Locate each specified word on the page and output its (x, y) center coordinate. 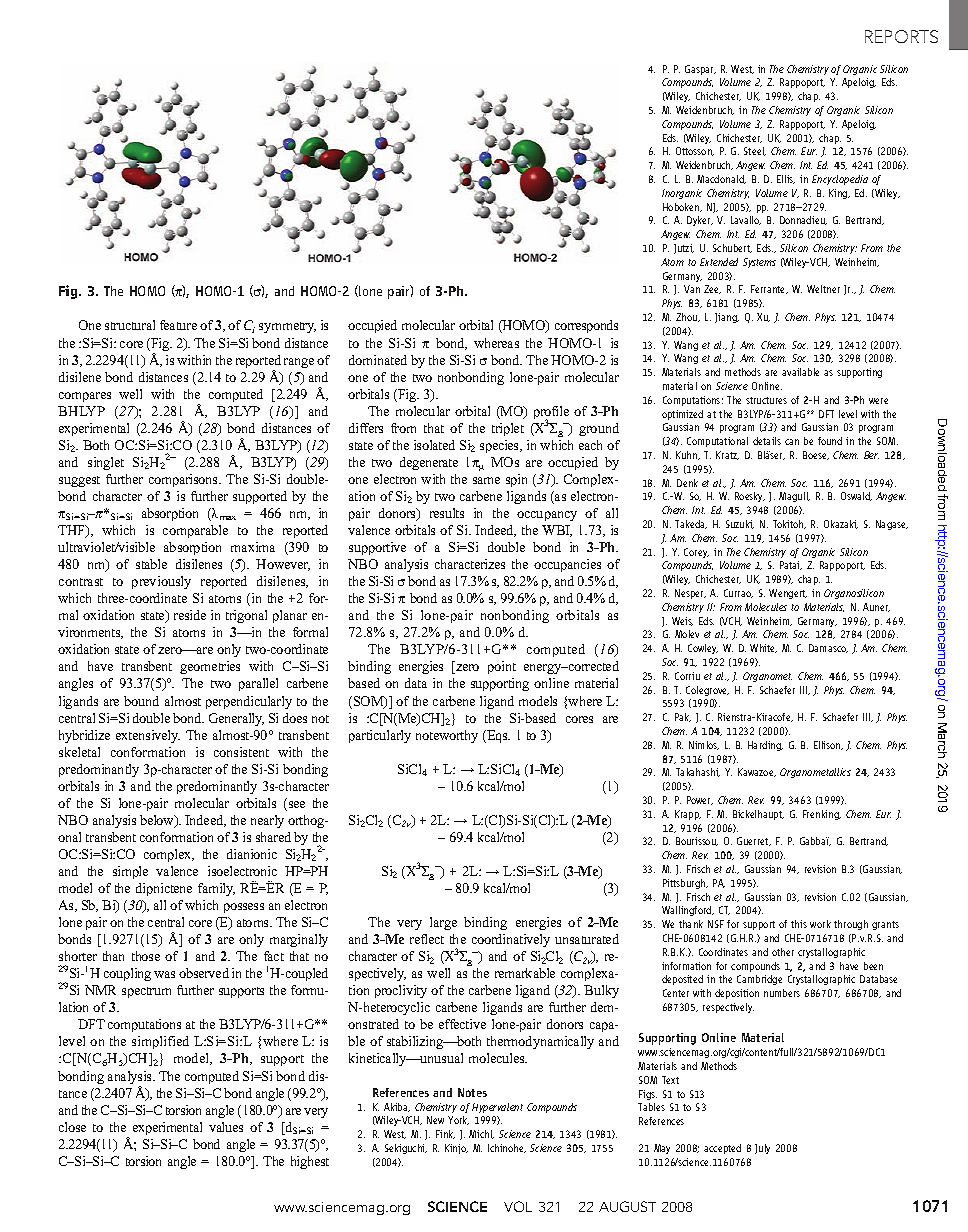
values (226, 1127)
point (502, 667)
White (763, 648)
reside (190, 615)
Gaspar (700, 70)
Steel (755, 151)
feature (178, 325)
